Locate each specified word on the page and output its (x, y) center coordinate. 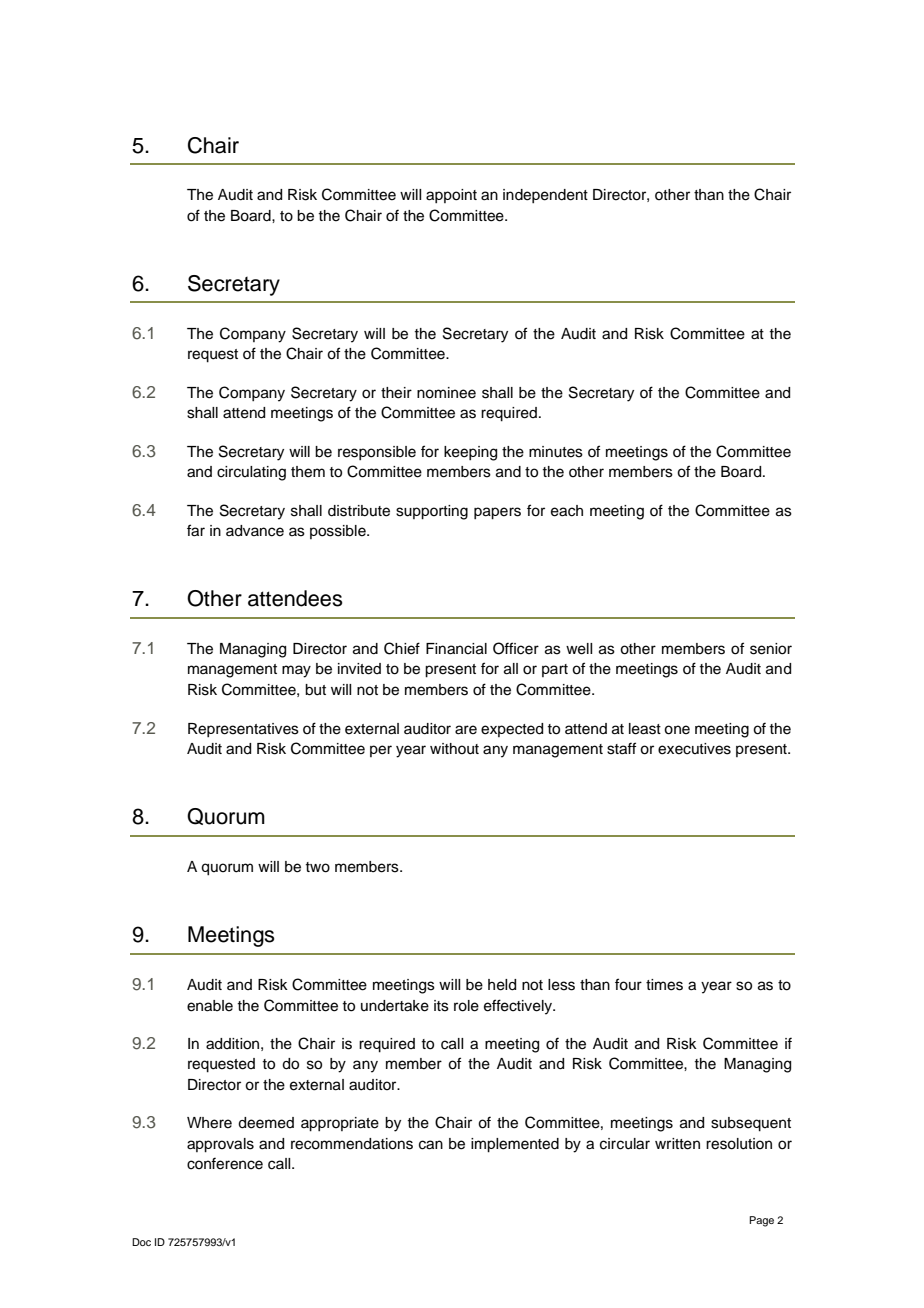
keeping (470, 453)
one (677, 730)
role (466, 1006)
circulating (251, 473)
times (664, 985)
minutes (556, 452)
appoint (451, 196)
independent (545, 196)
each (567, 511)
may (296, 671)
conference (225, 1163)
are (466, 730)
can (431, 1145)
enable (210, 1006)
